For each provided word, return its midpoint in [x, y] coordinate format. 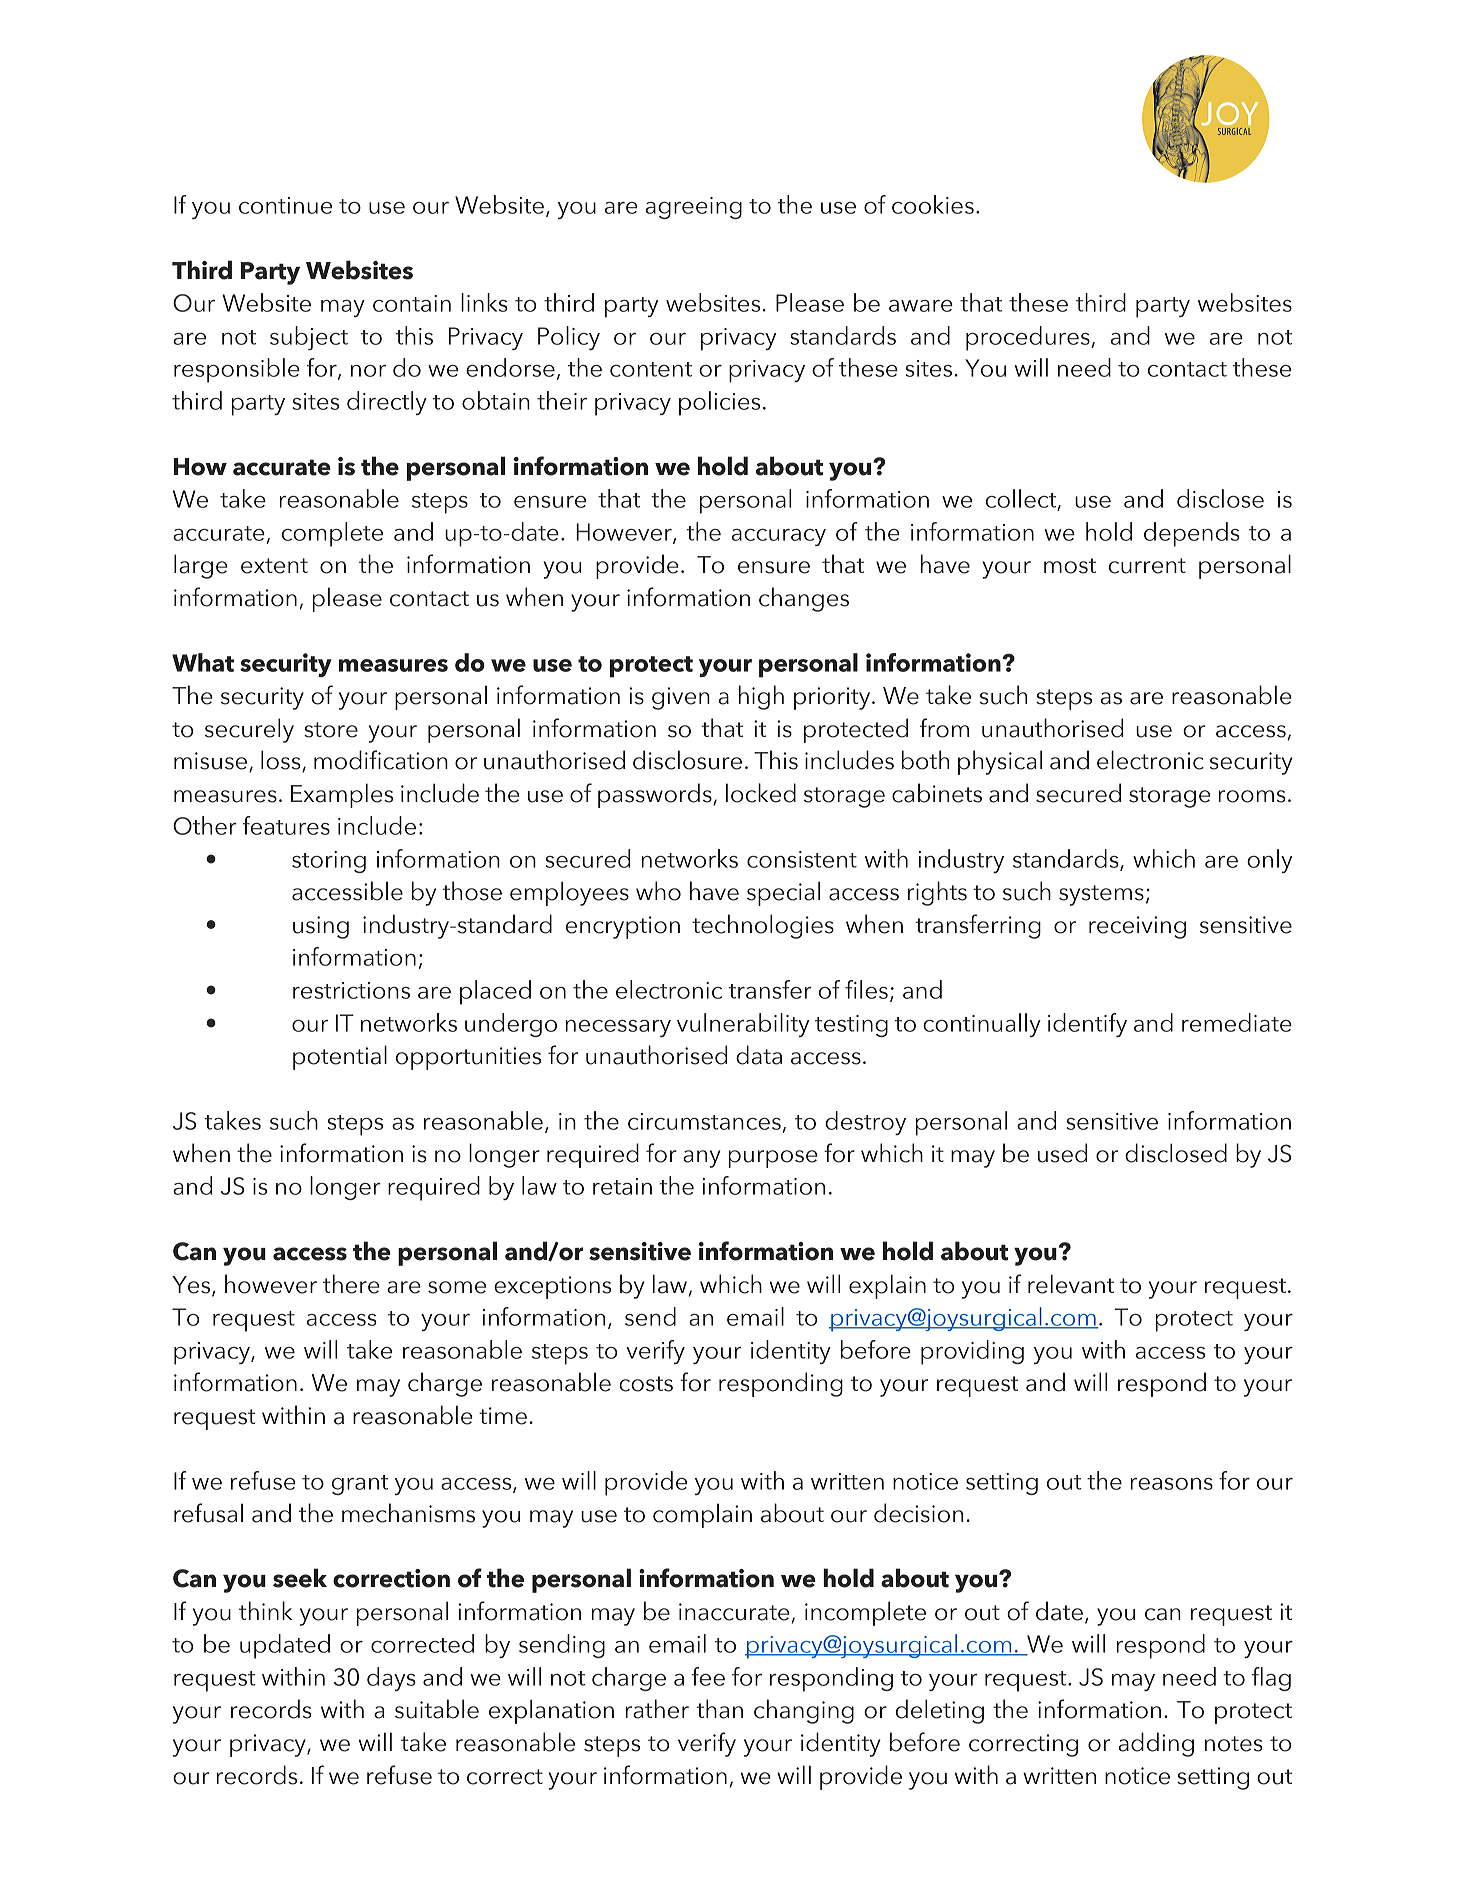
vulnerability [743, 1025]
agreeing [694, 208]
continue [285, 205]
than [720, 1709]
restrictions [351, 990]
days [391, 1679]
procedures [1029, 338]
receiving [1137, 927]
